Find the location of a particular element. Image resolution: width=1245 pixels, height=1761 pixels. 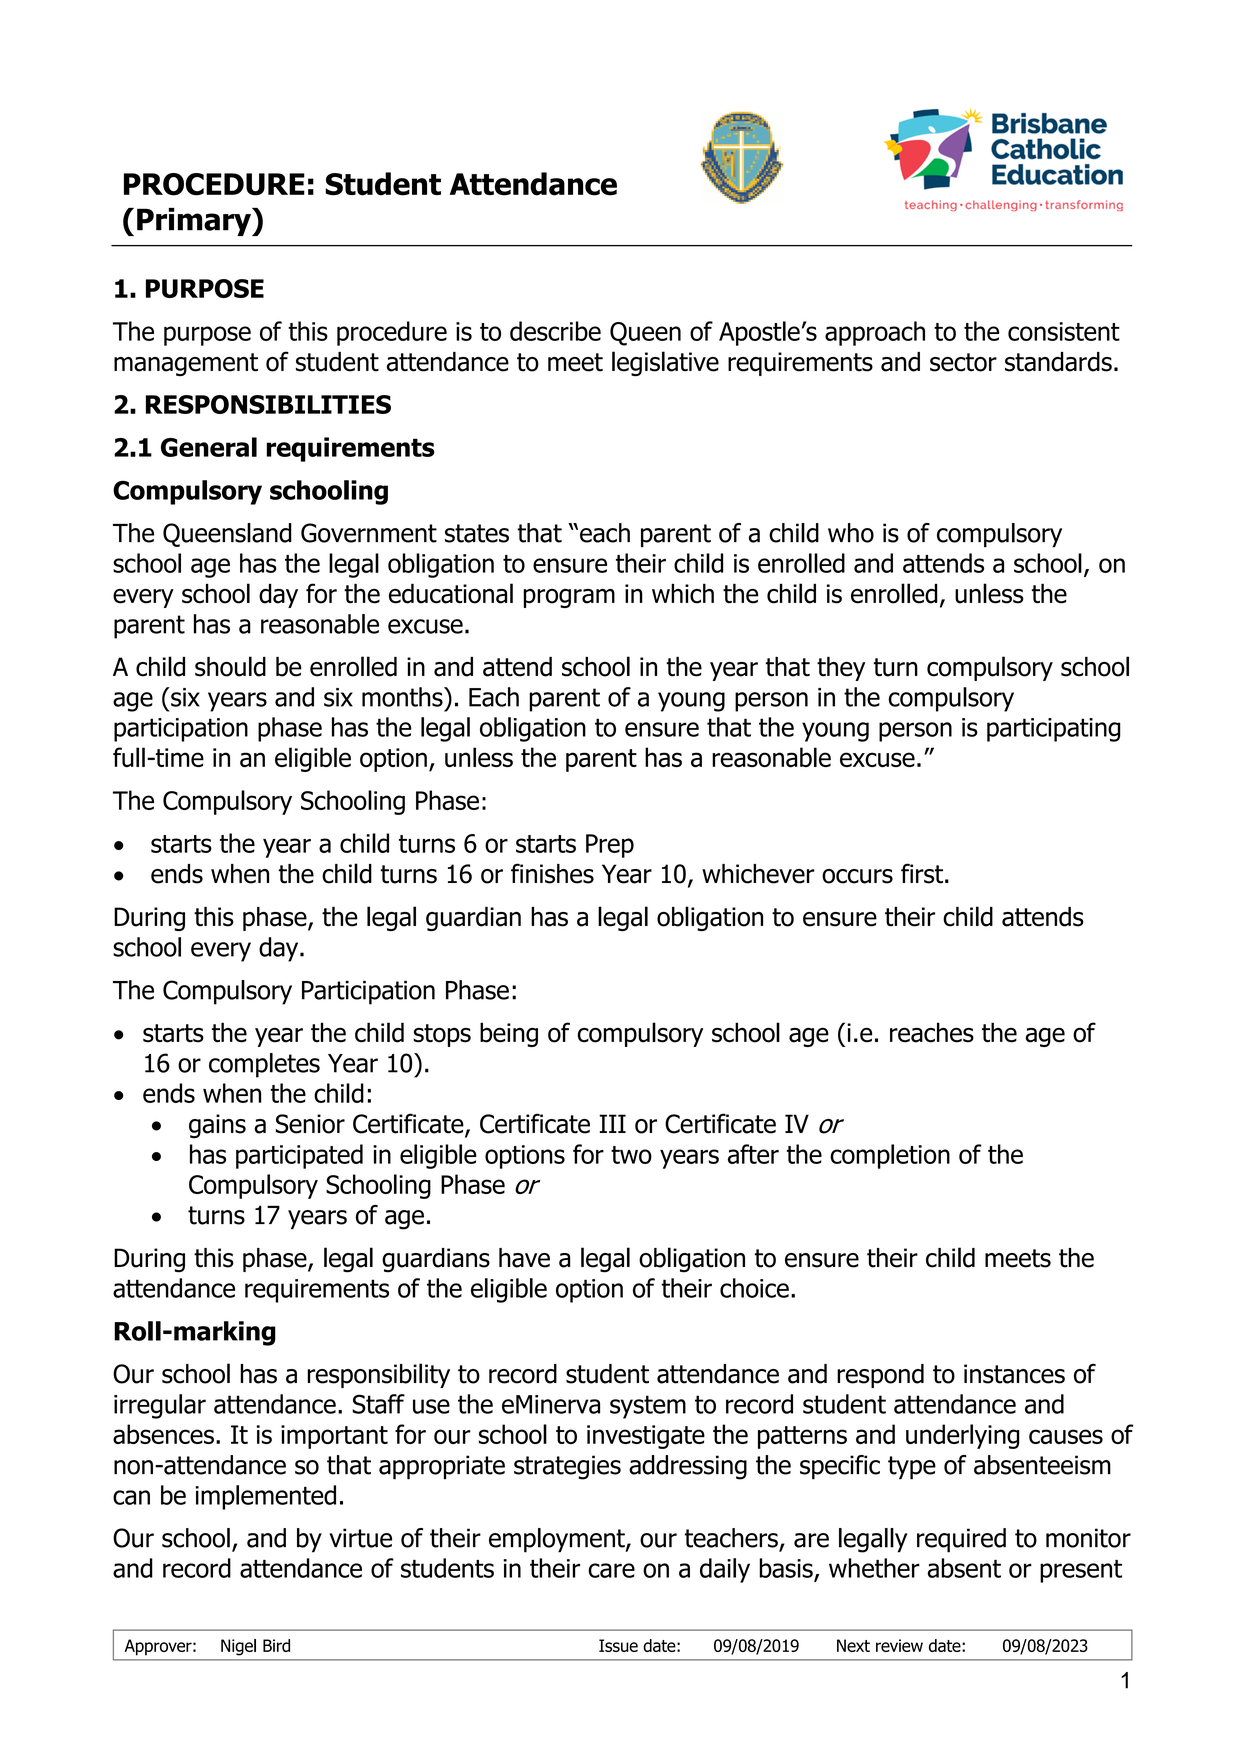

required is located at coordinates (961, 1540).
